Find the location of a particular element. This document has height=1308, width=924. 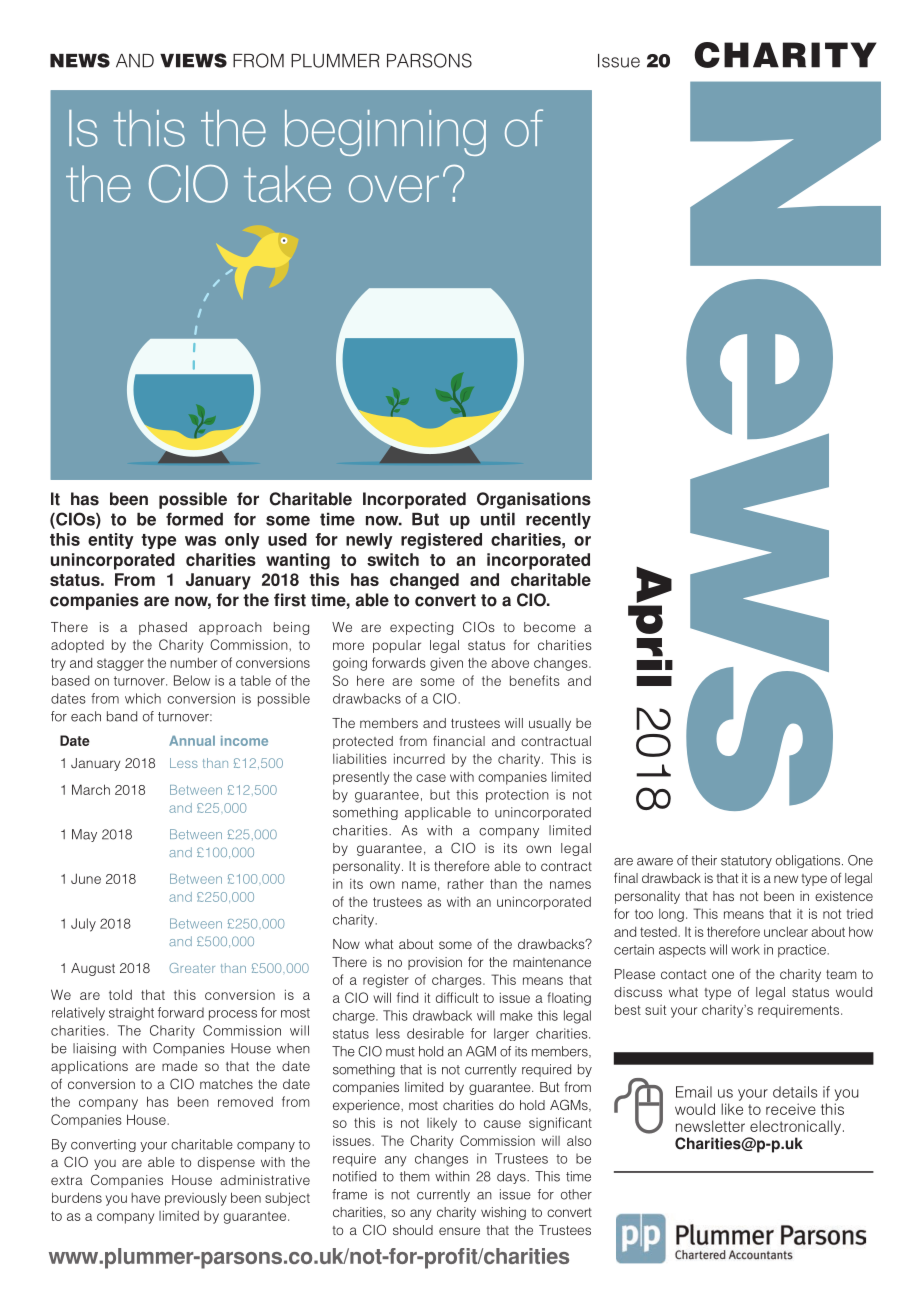

protection is located at coordinates (517, 796).
